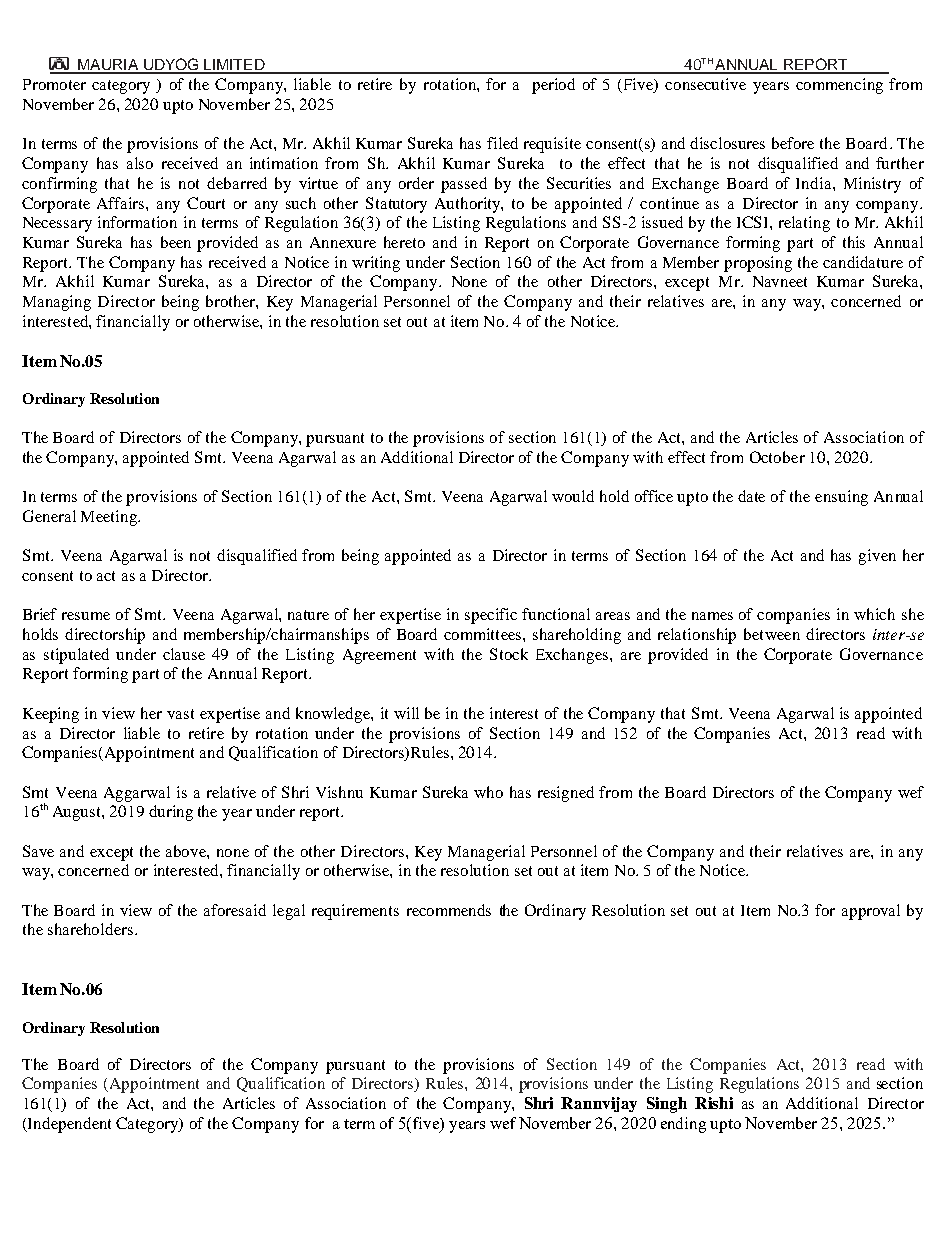  I want to click on specific, so click(491, 616).
